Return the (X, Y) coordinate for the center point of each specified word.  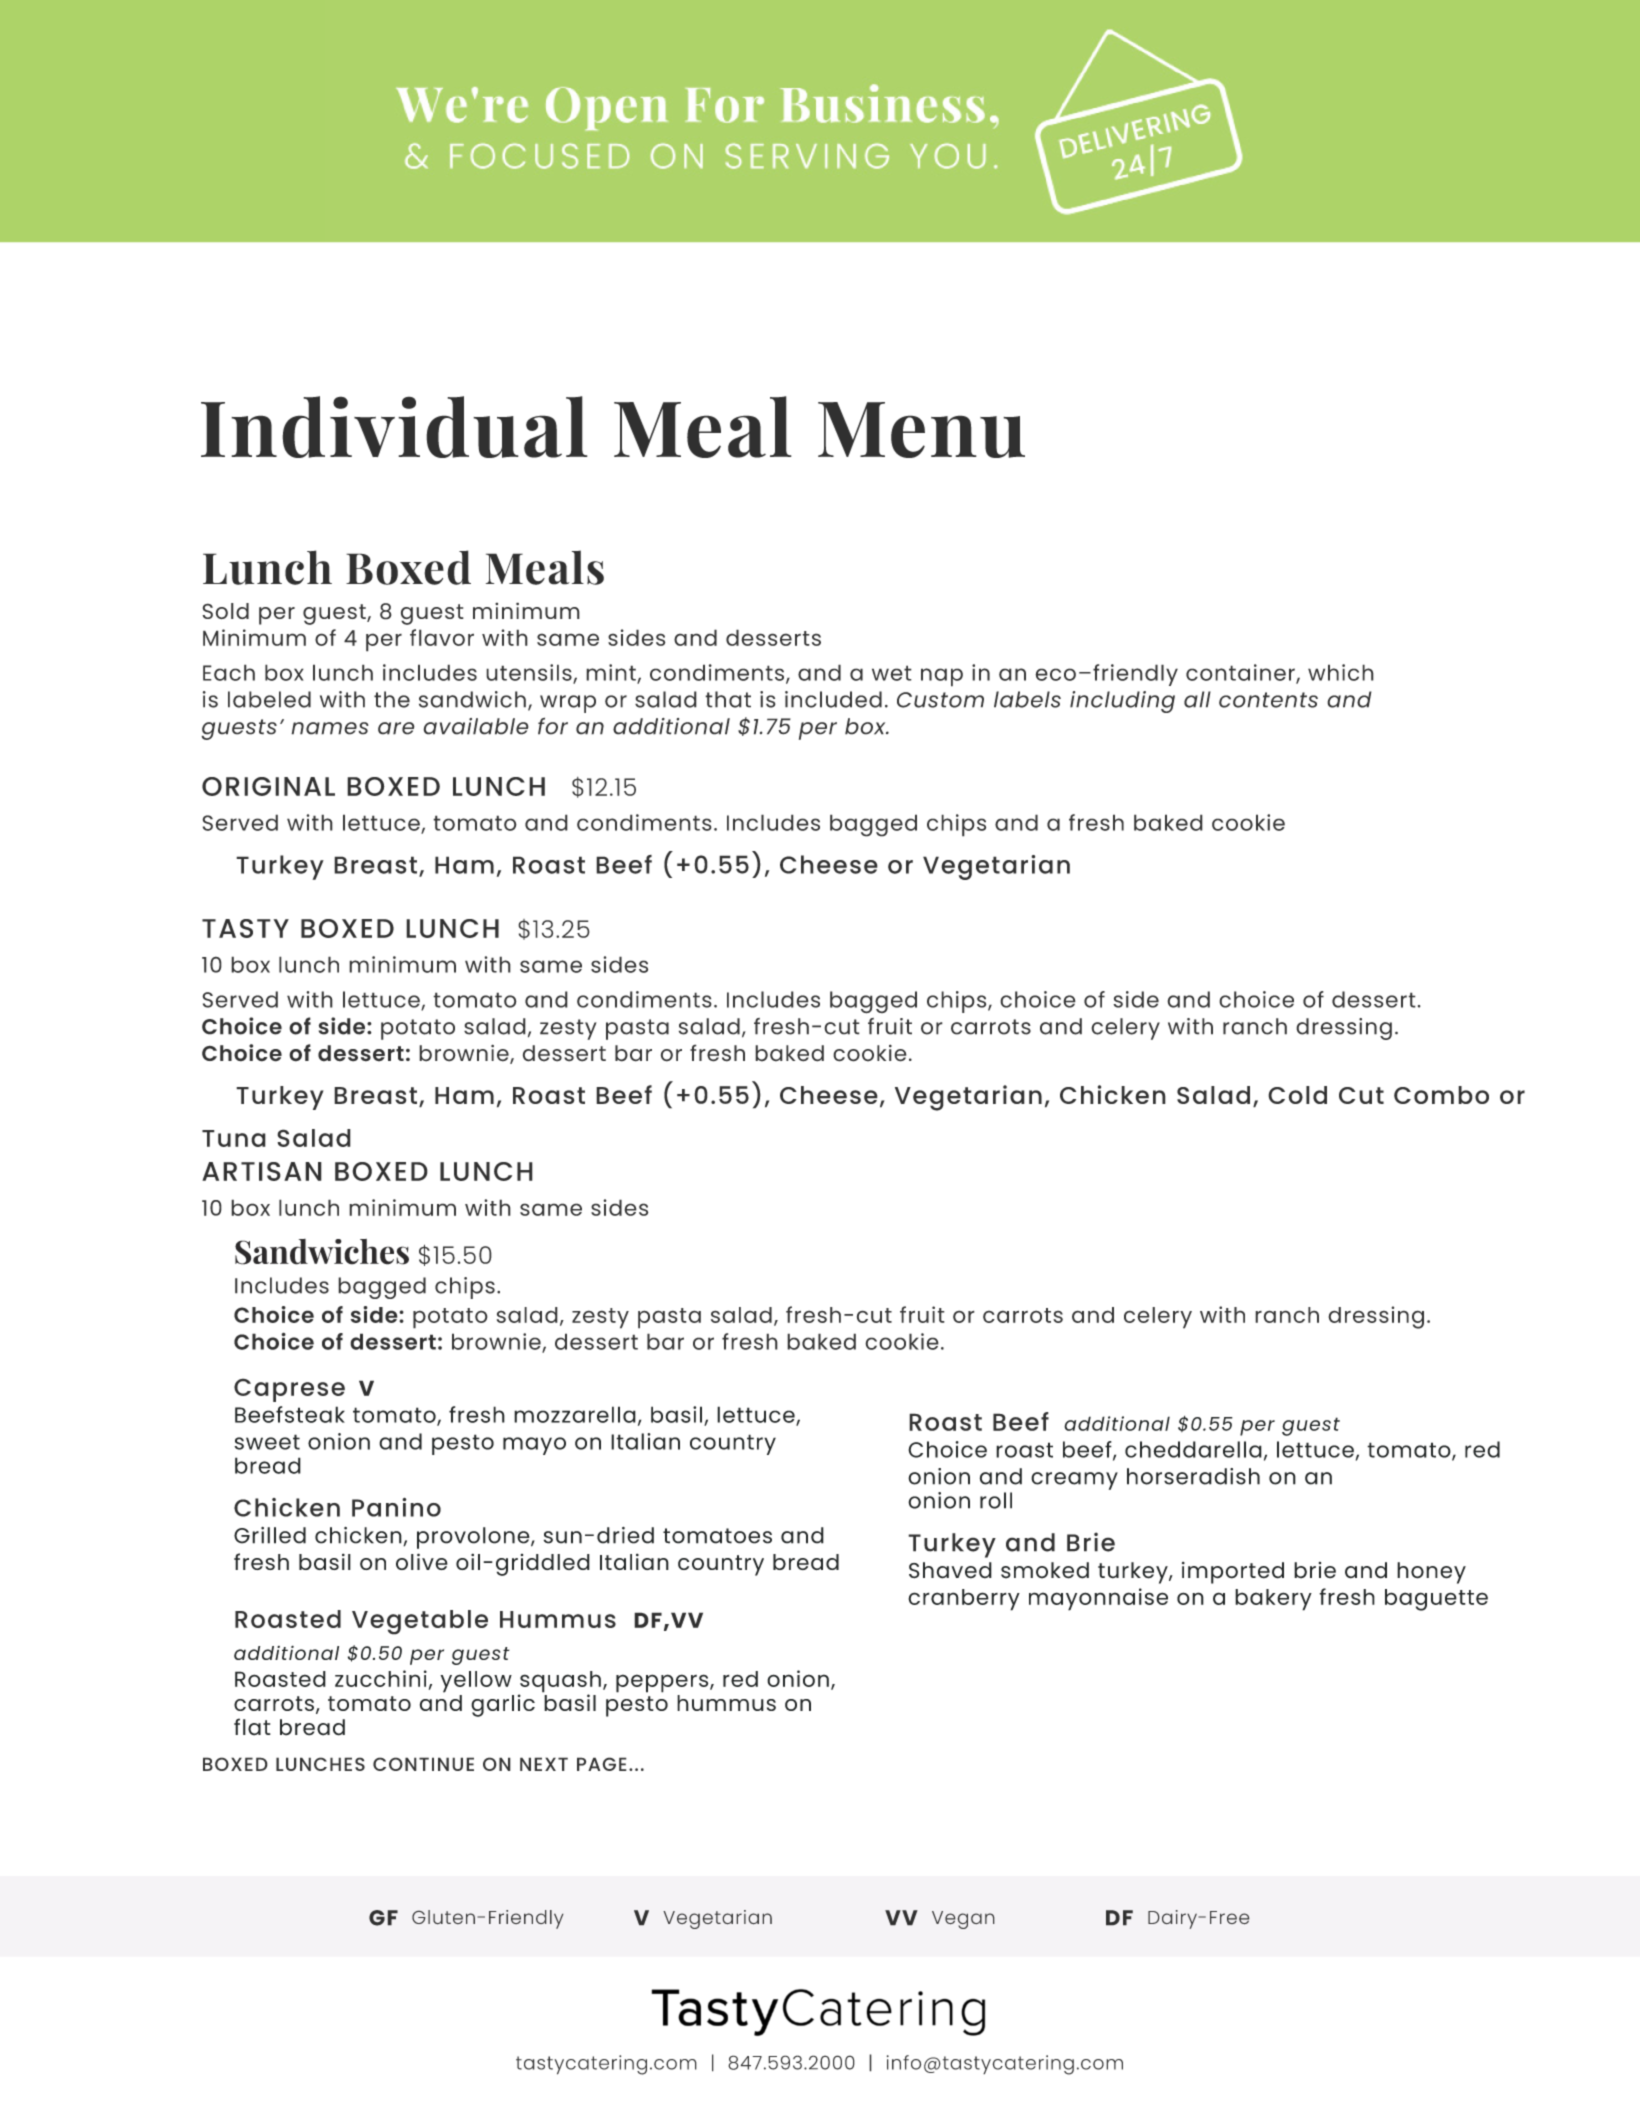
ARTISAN (262, 1171)
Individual (394, 427)
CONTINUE (423, 1764)
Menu (921, 430)
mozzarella (575, 1414)
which (1341, 672)
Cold (1297, 1095)
